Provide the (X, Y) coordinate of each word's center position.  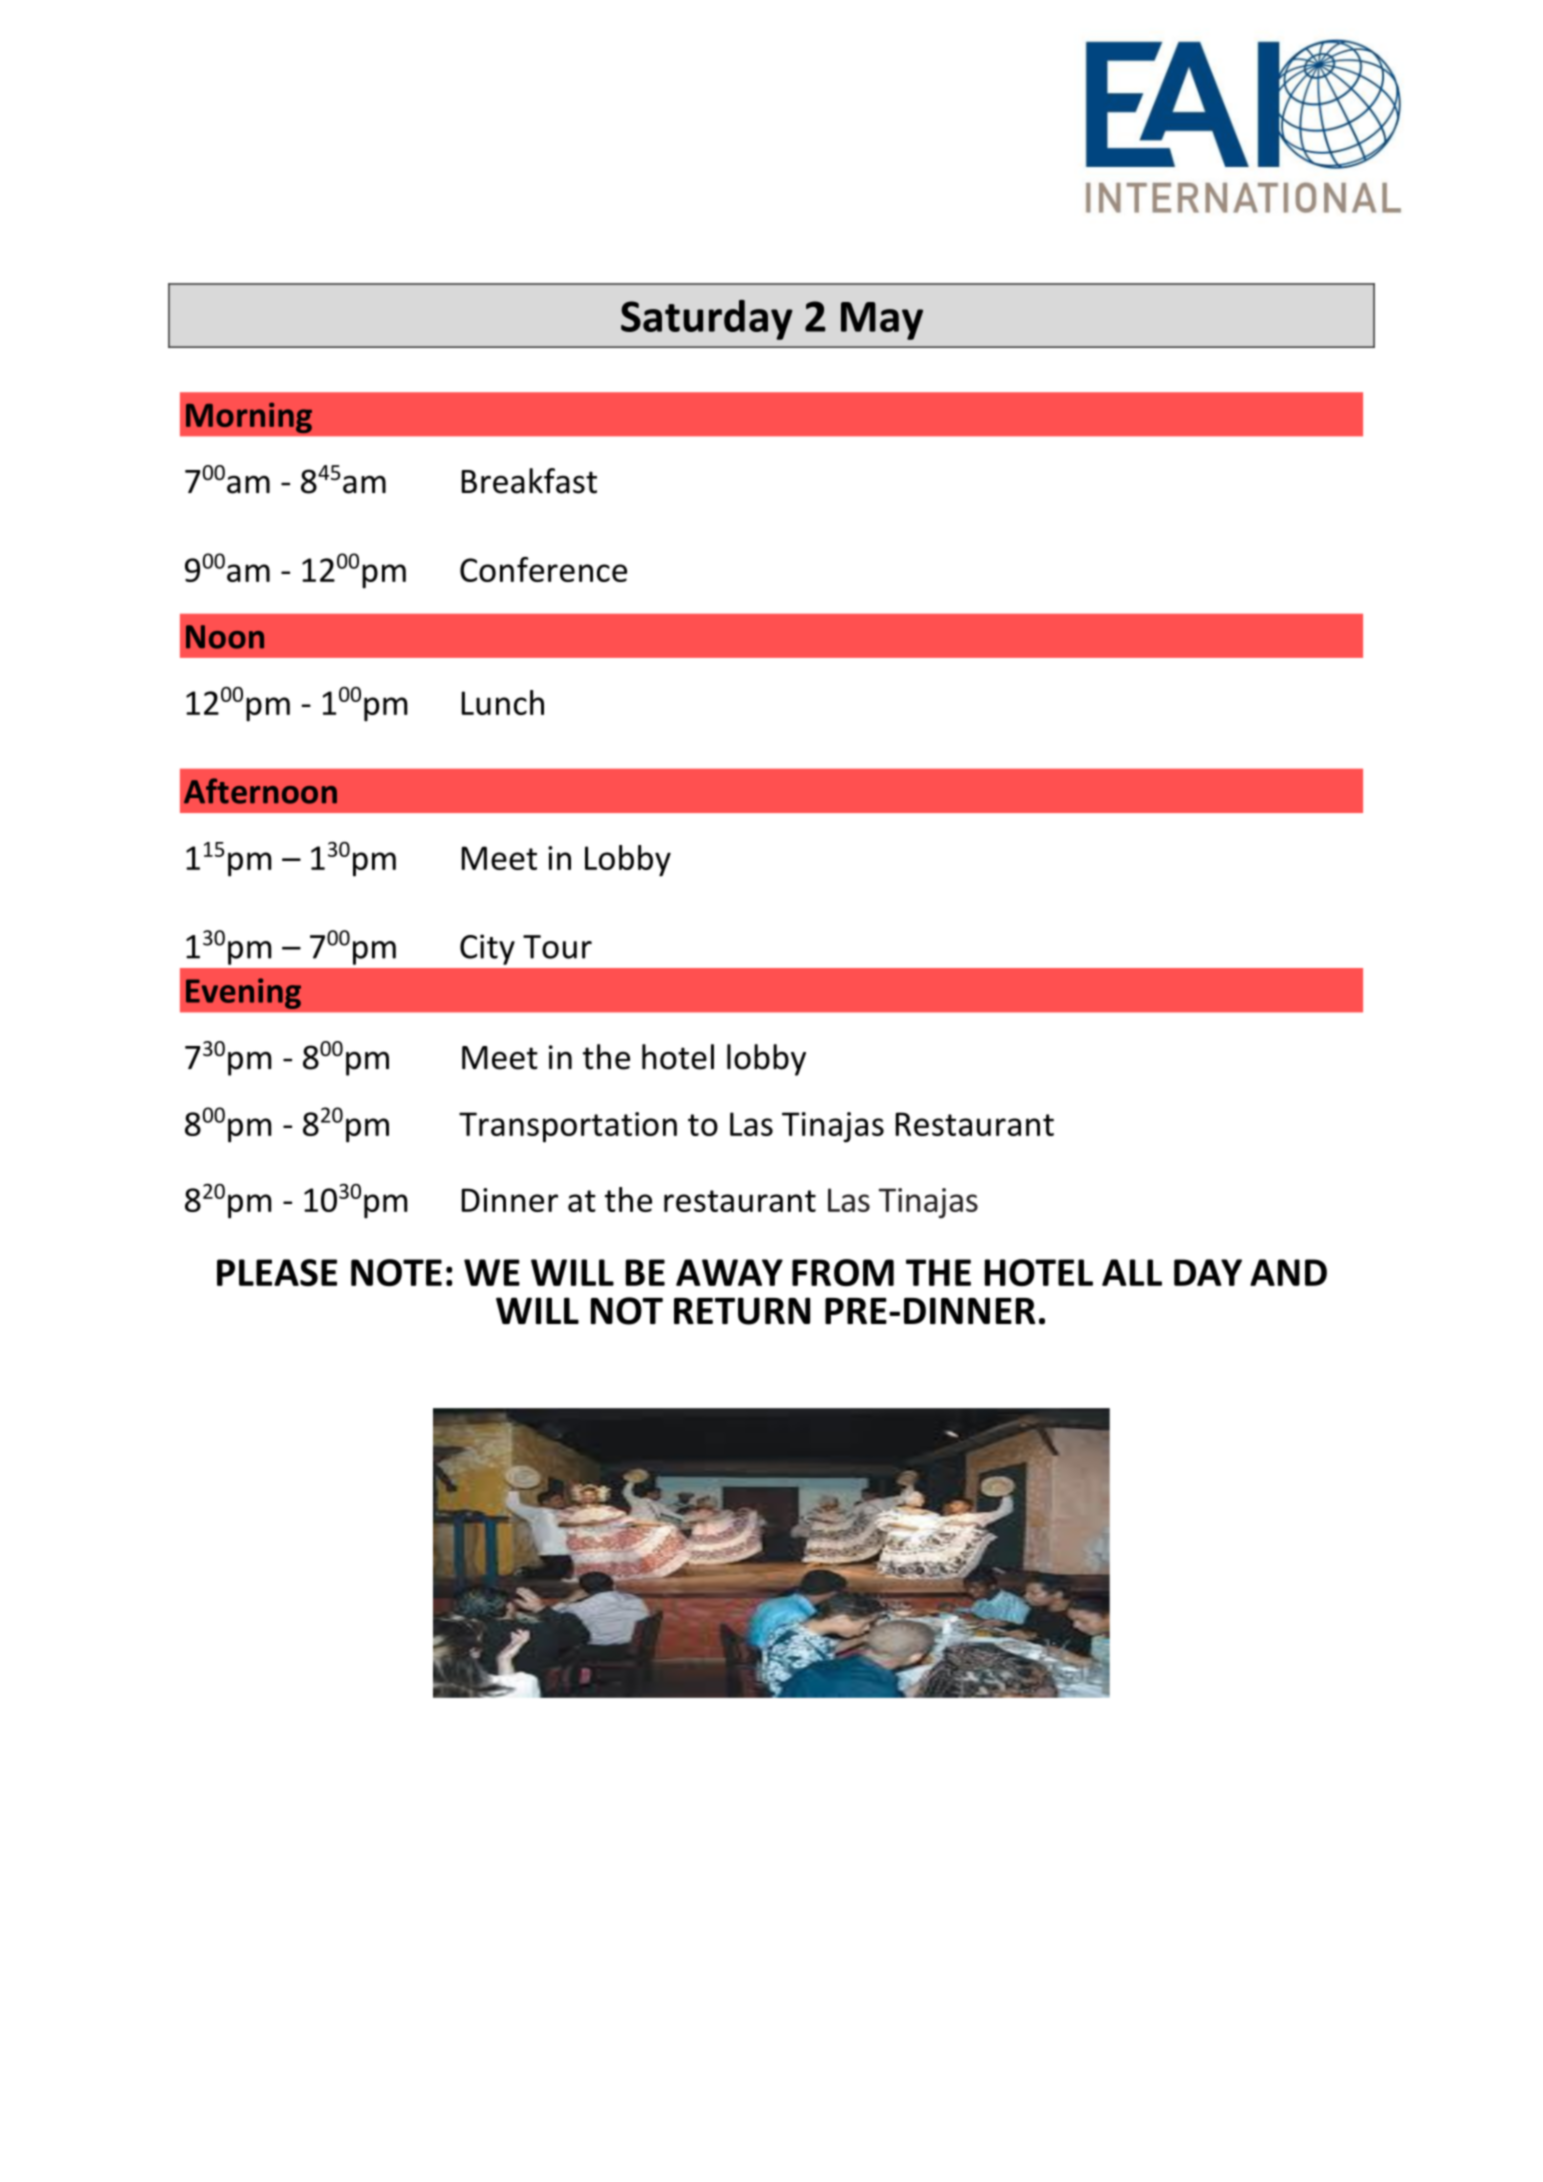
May (882, 321)
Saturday (707, 320)
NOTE (396, 1273)
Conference (543, 569)
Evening (243, 993)
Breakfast (529, 481)
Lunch (503, 702)
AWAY (729, 1272)
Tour (557, 947)
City (487, 949)
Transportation (568, 1127)
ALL (1132, 1272)
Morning (249, 418)
